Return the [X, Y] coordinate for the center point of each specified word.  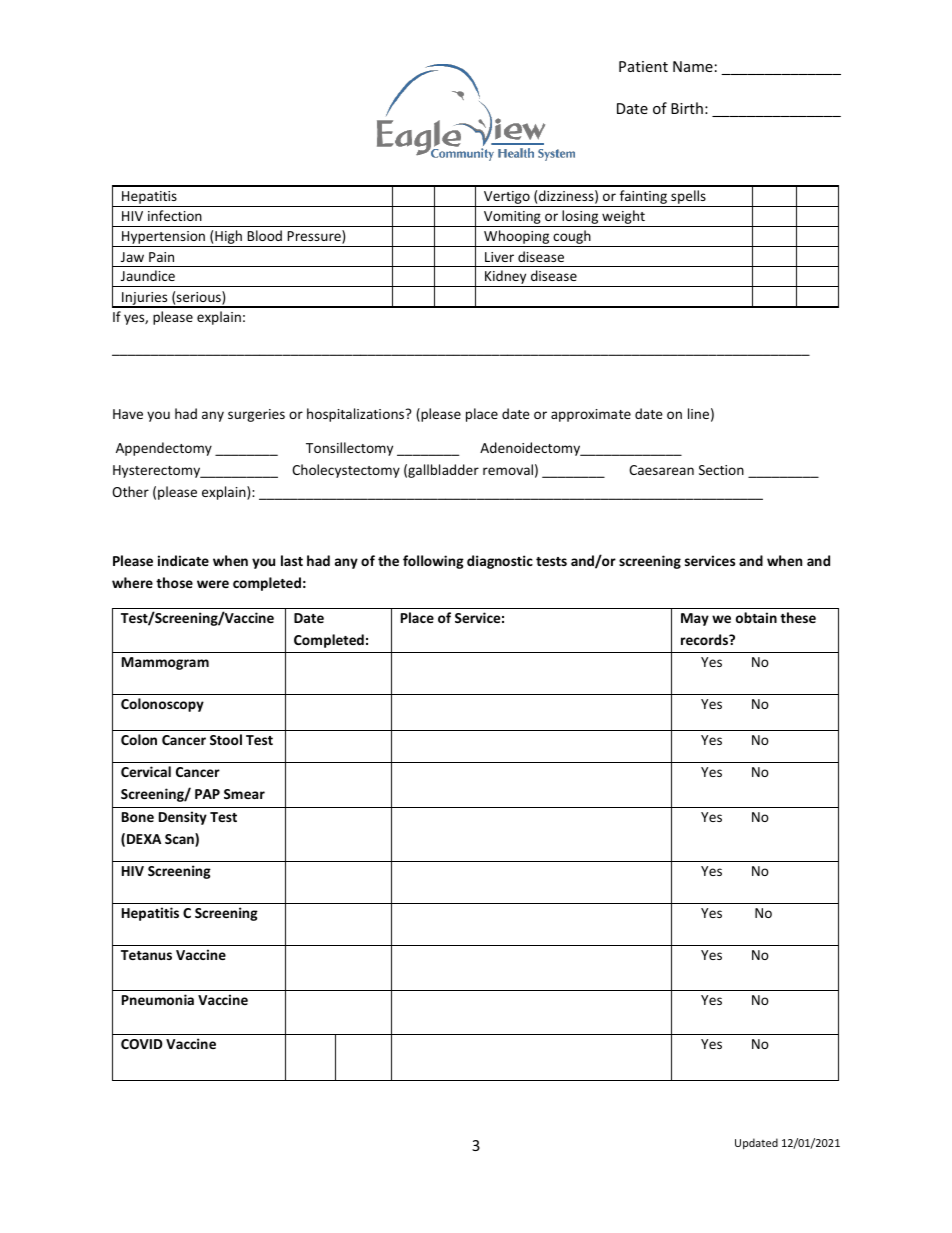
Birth [687, 108]
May [695, 619]
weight [623, 218]
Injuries [145, 299]
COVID [142, 1044]
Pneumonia [158, 999]
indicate [183, 560]
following [433, 562]
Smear [244, 794]
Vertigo [507, 199]
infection [175, 215]
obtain [756, 617]
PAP [207, 794]
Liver [499, 257]
